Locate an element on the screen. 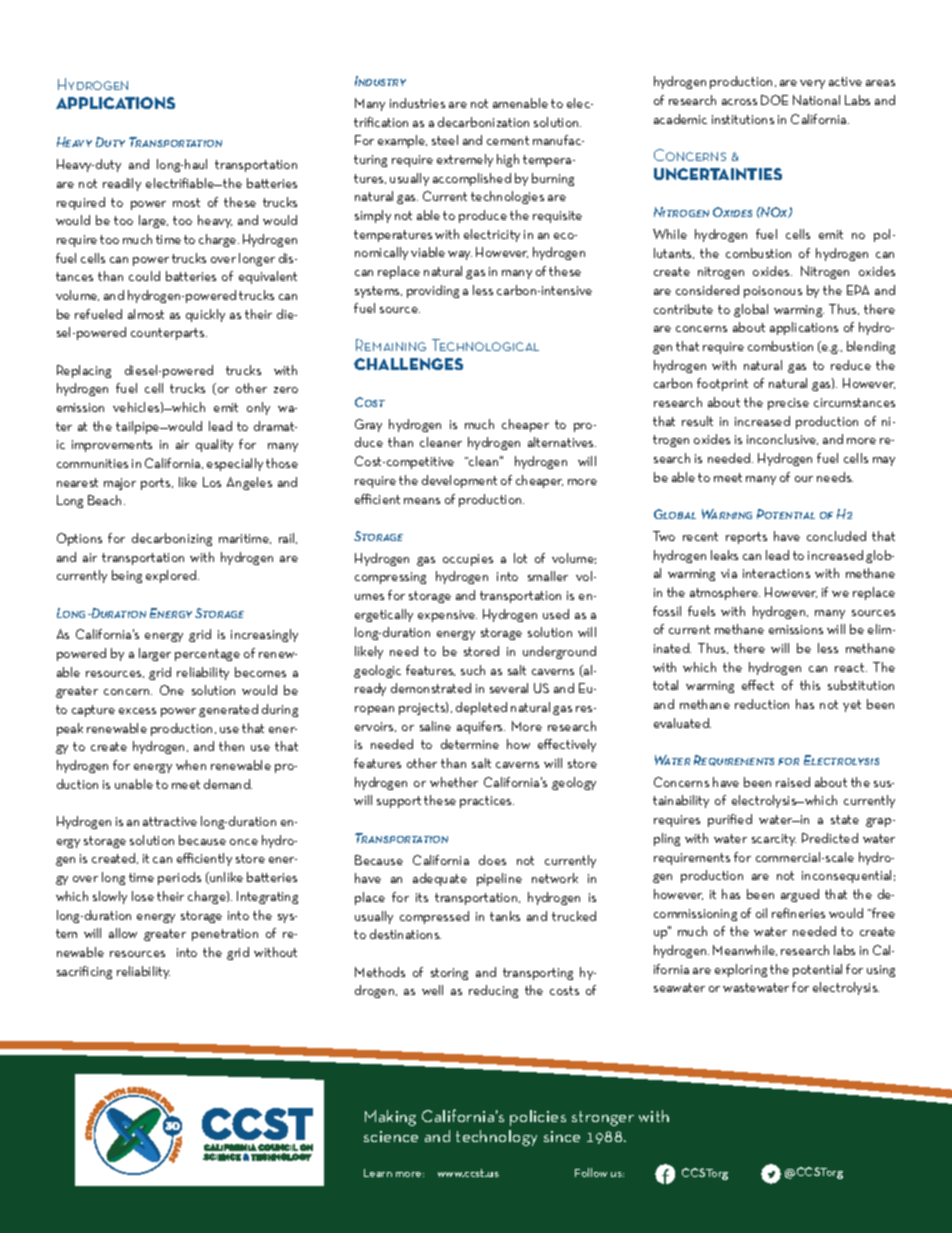 This screenshot has height=1233, width=952. such is located at coordinates (473, 670).
